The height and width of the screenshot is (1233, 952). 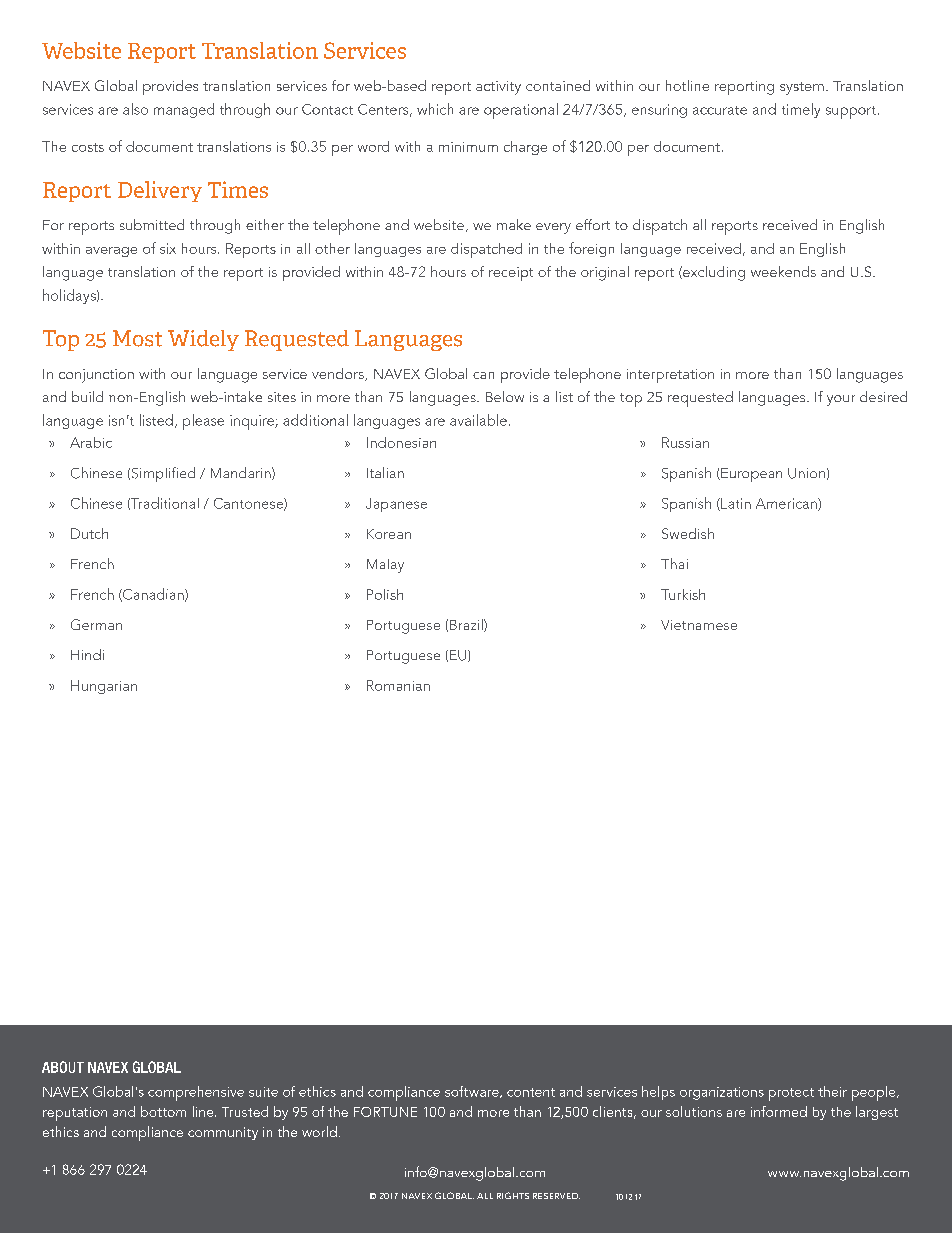 What do you see at coordinates (184, 110) in the screenshot?
I see `managed` at bounding box center [184, 110].
